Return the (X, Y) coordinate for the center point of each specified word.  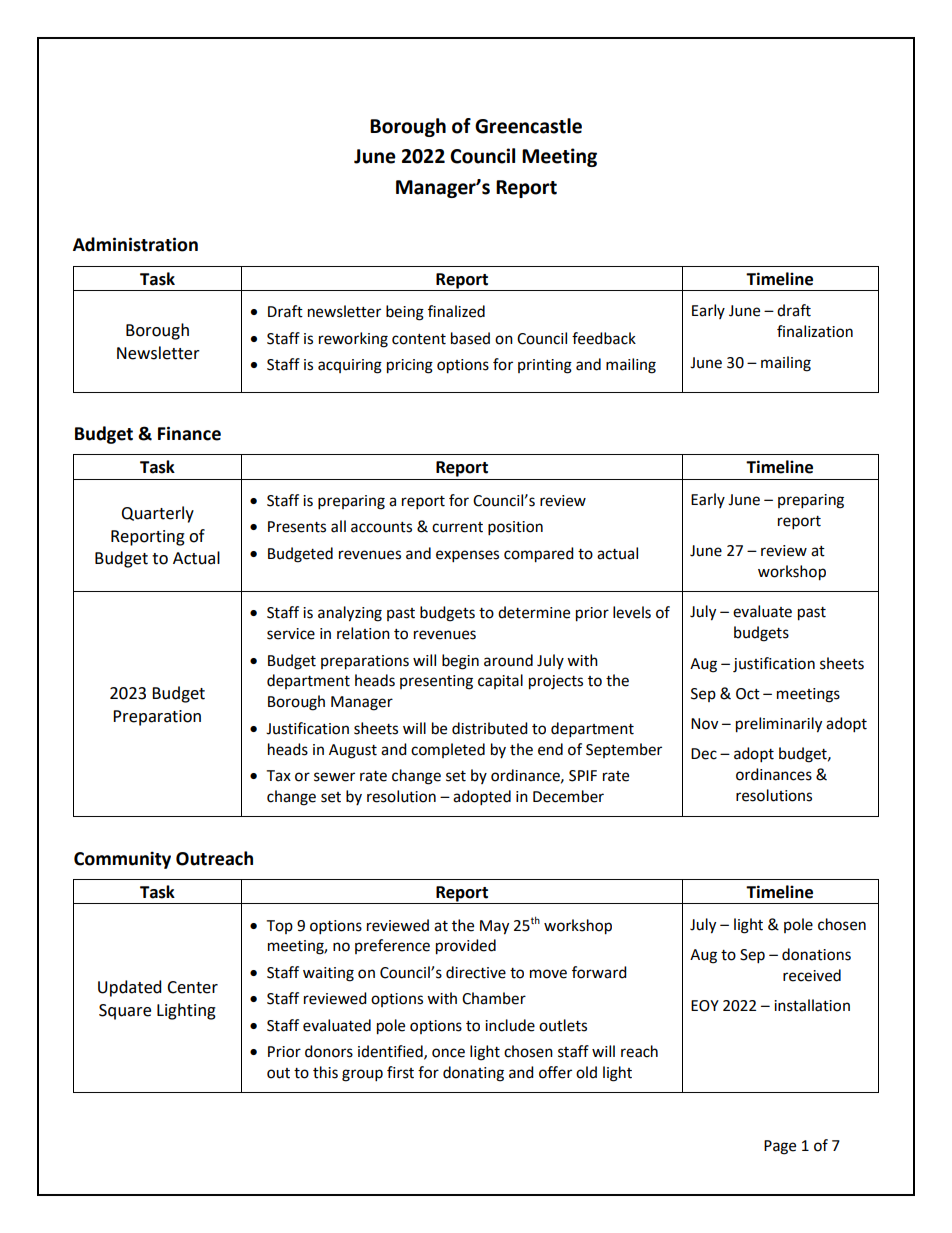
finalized (456, 311)
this (325, 1072)
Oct (748, 694)
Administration (135, 244)
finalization (815, 331)
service (291, 634)
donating (473, 1074)
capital (500, 681)
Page (780, 1147)
